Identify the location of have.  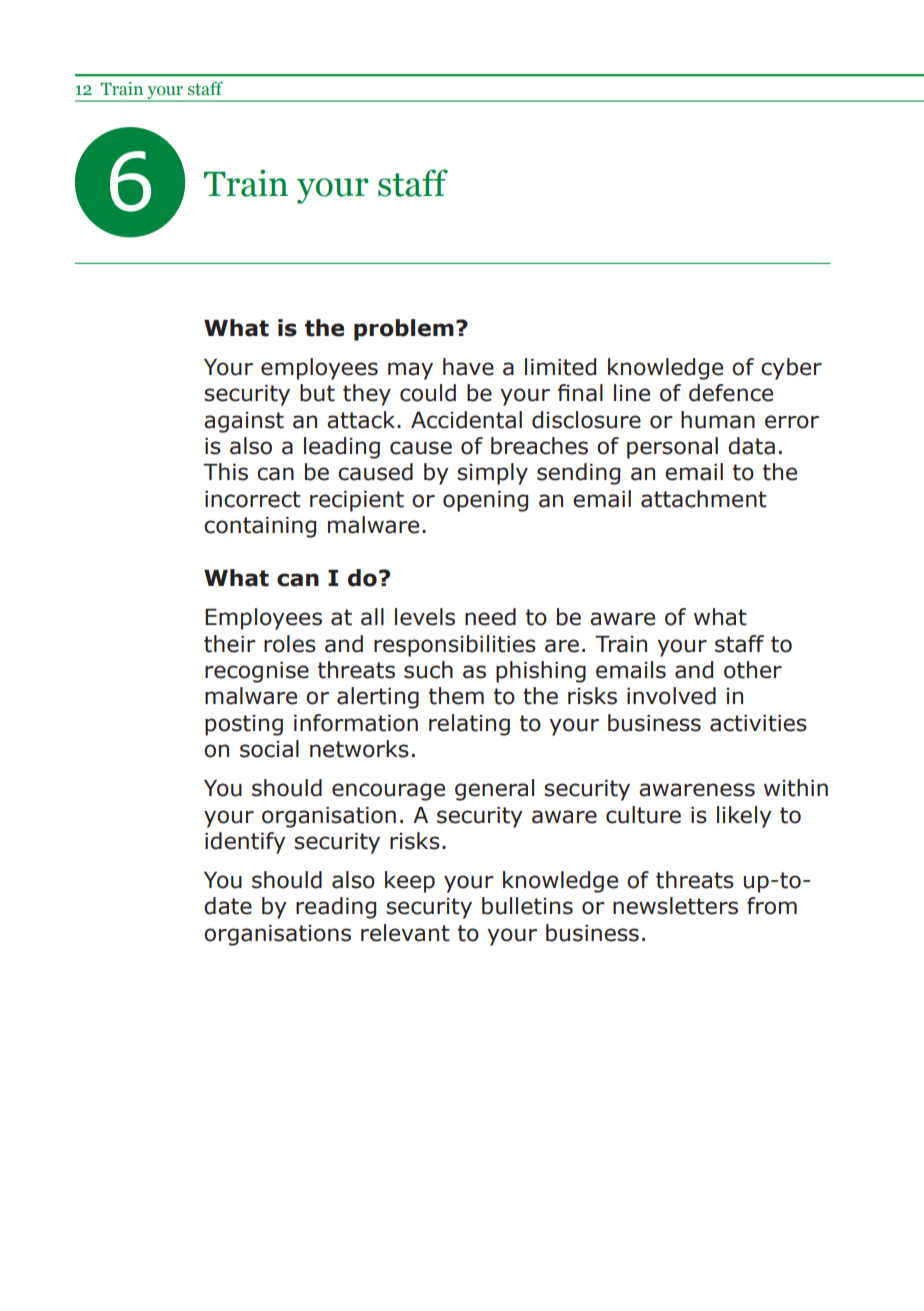
(468, 367).
